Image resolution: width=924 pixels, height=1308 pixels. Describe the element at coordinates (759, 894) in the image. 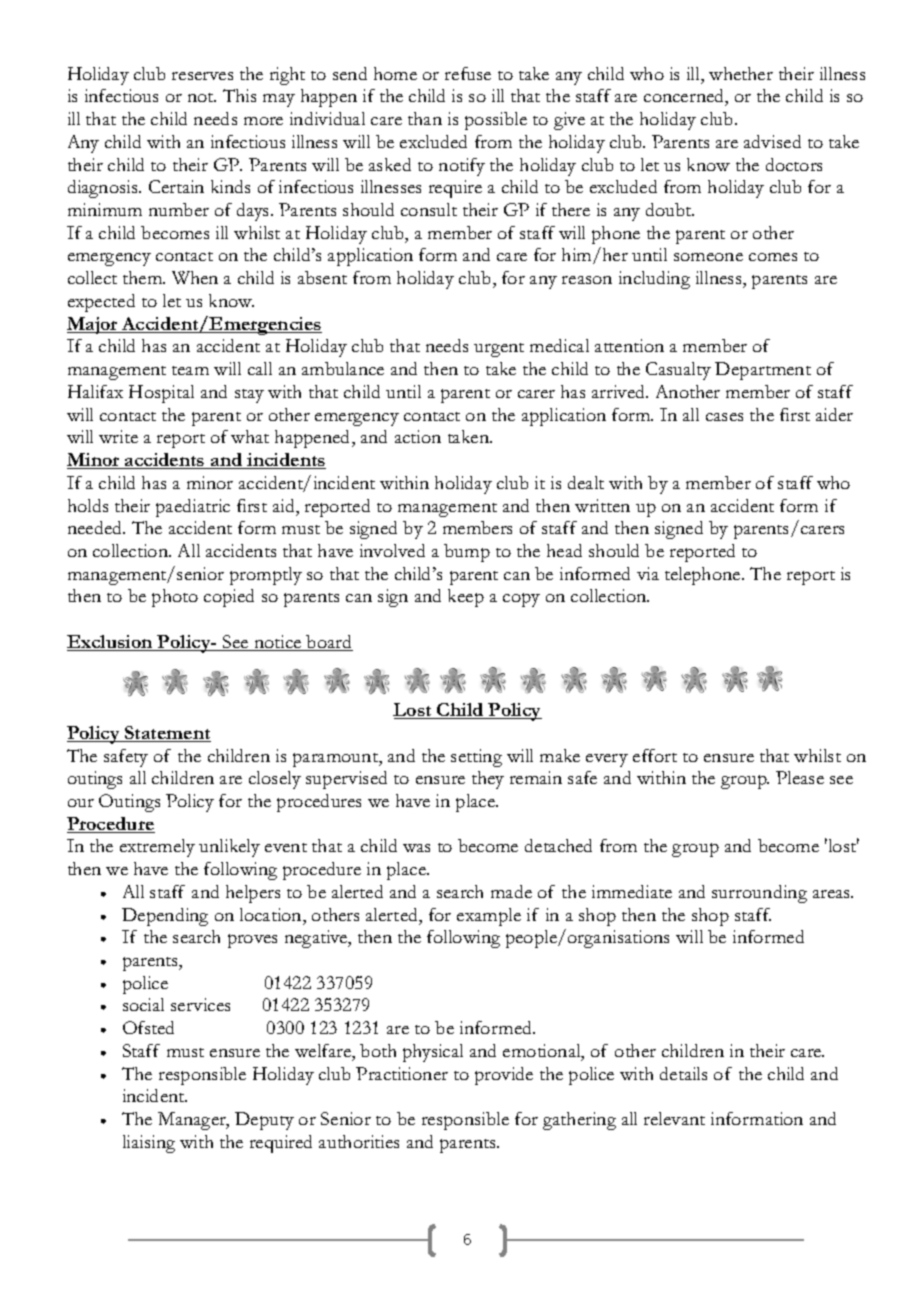

I see `surrounding` at that location.
